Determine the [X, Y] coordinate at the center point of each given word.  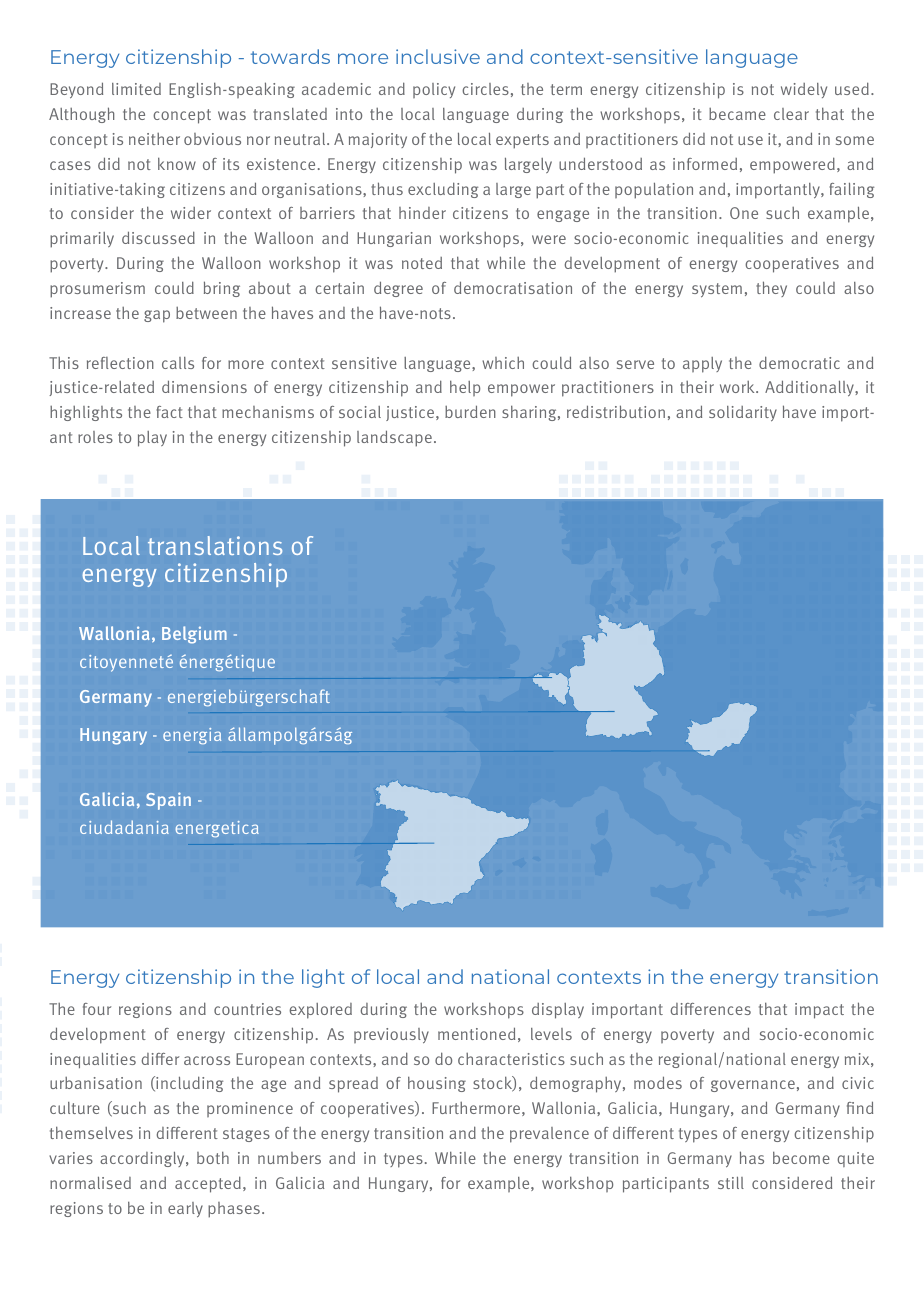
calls [178, 363]
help [465, 388]
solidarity [743, 413]
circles [485, 89]
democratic [799, 362]
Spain [168, 801]
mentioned [476, 1033]
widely [804, 90]
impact [819, 1011]
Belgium [194, 635]
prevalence [549, 1135]
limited [136, 89]
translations [215, 545]
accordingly [143, 1159]
